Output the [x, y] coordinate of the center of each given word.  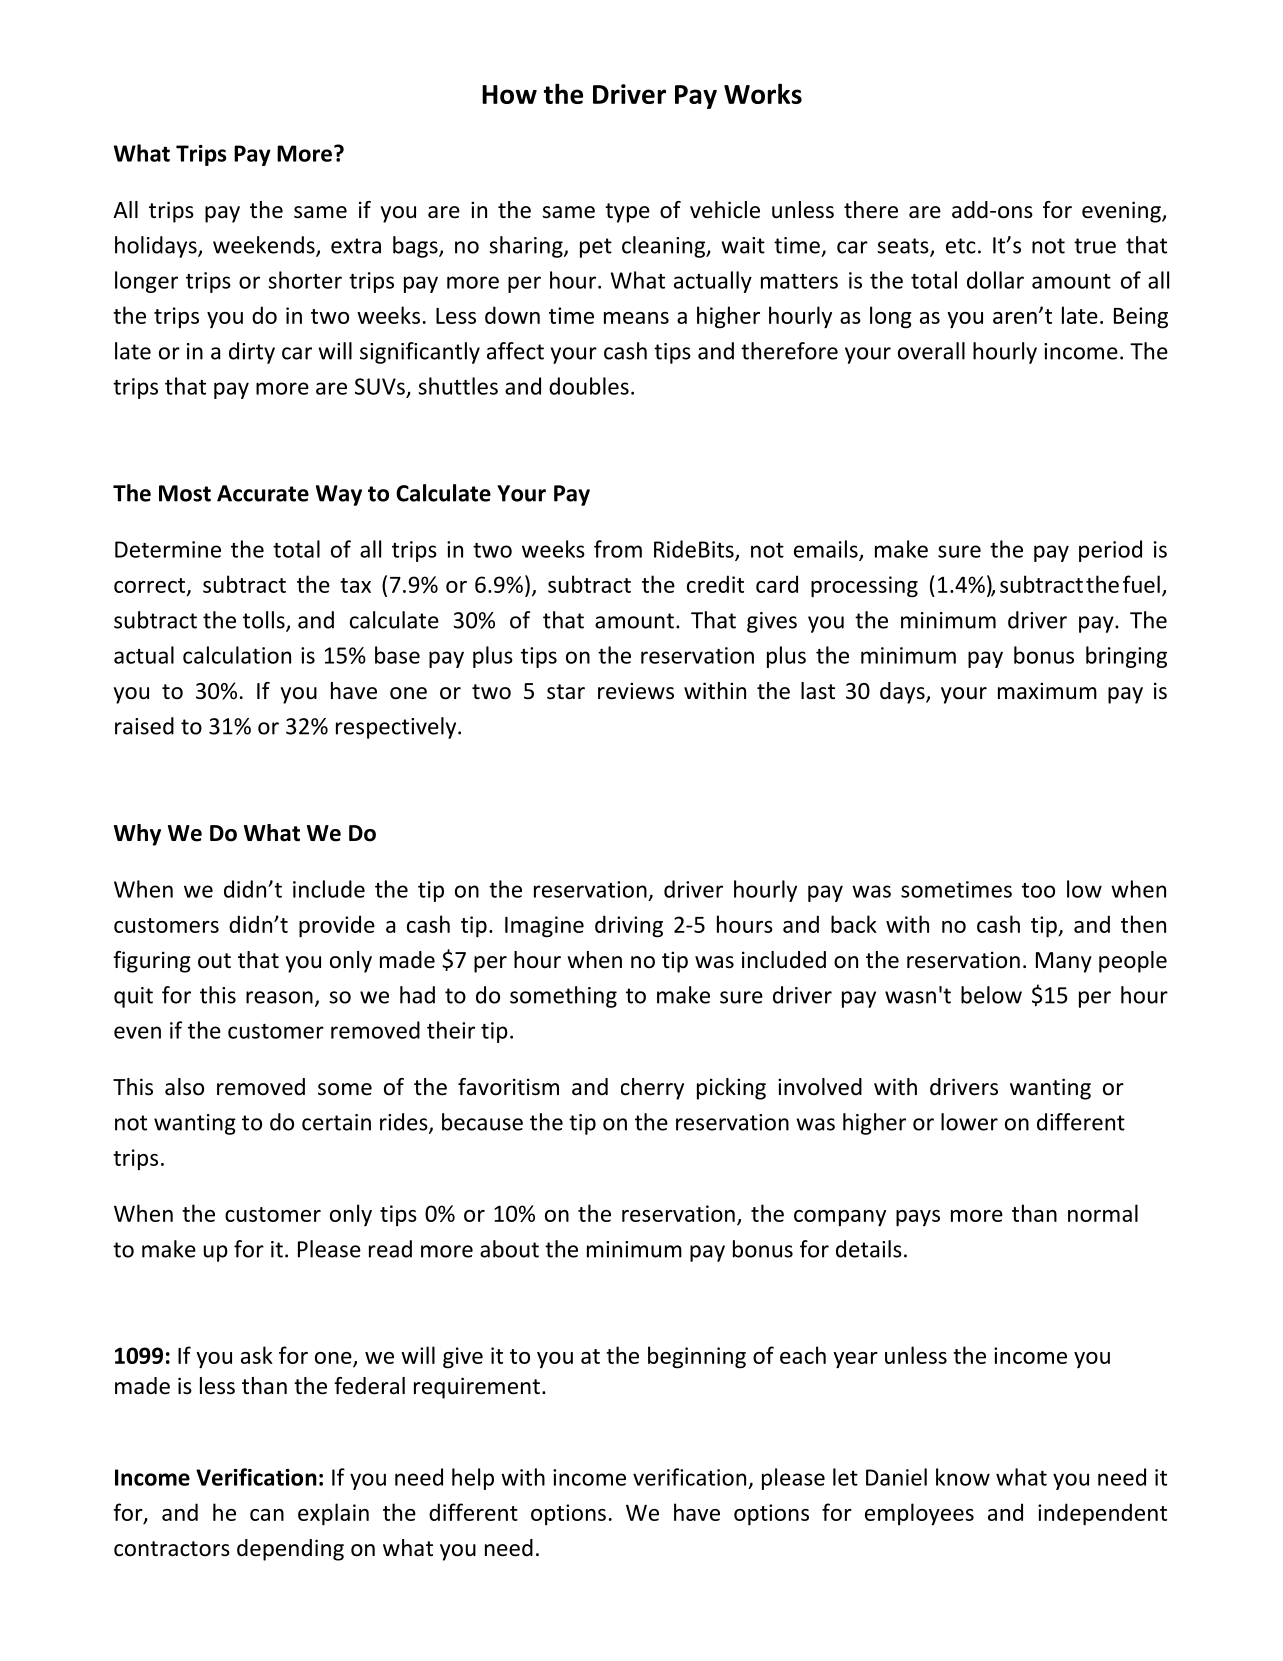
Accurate [263, 493]
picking [731, 1089]
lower [969, 1122]
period [1110, 551]
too [1038, 890]
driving [629, 926]
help [473, 1479]
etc [961, 246]
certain [336, 1122]
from [618, 549]
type [627, 213]
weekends [265, 246]
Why [137, 835]
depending [290, 1550]
